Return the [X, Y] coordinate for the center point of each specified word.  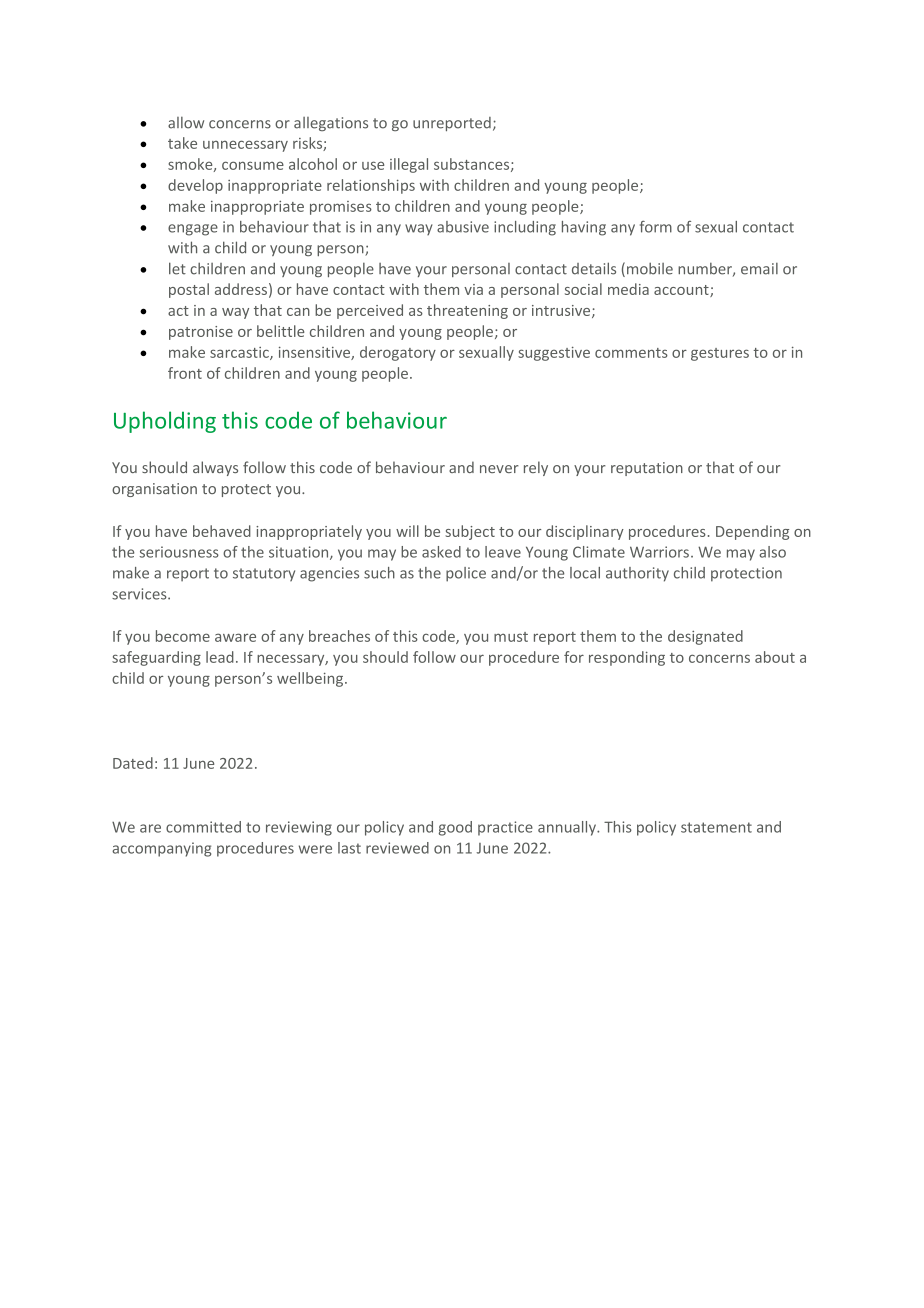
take [182, 143]
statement [716, 827]
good [455, 828]
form [656, 227]
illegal [409, 165]
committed [203, 827]
